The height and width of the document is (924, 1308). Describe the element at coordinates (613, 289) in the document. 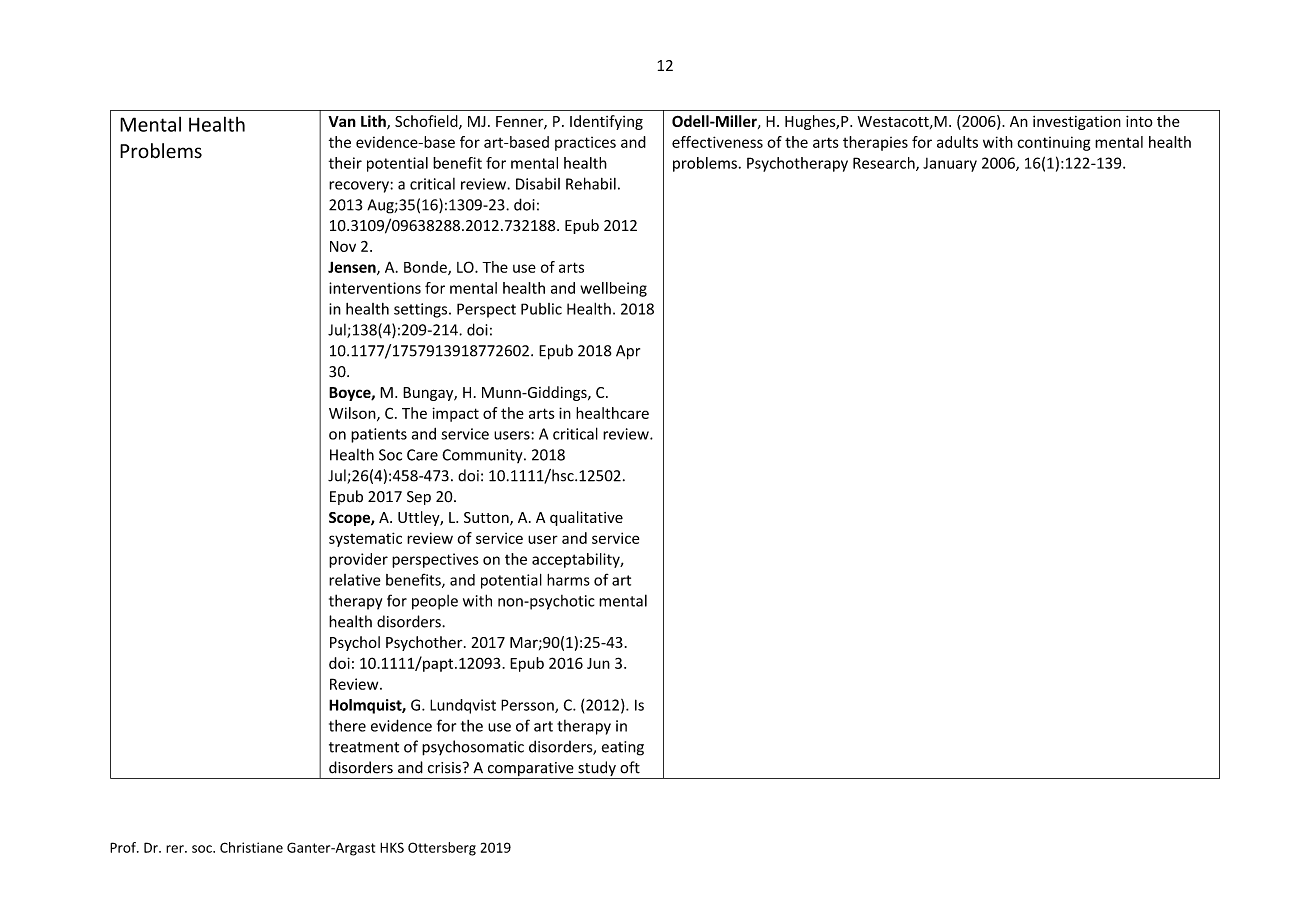

I see `wellbeing` at that location.
